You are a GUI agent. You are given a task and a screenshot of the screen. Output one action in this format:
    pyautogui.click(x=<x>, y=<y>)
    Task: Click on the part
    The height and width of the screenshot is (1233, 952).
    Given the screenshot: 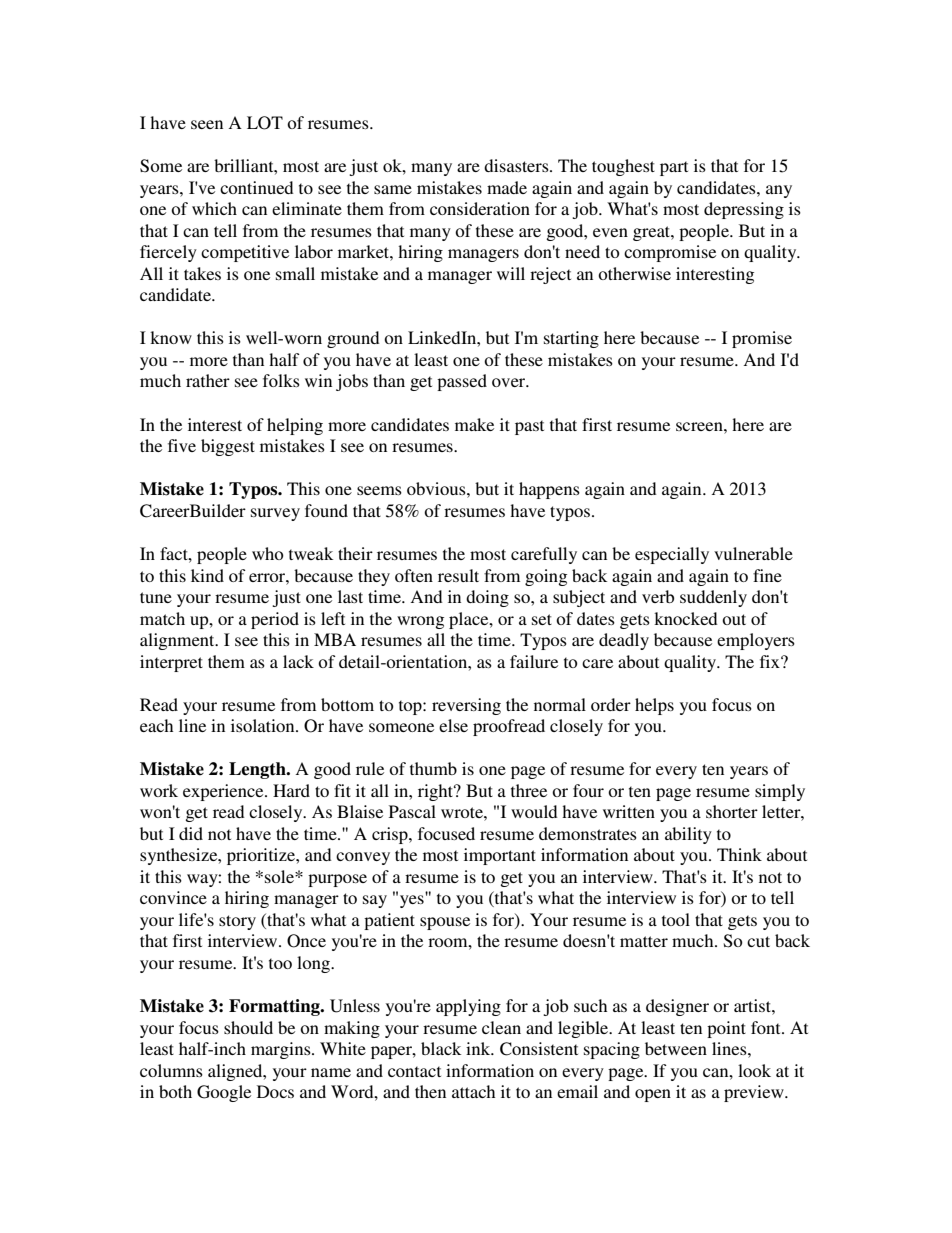 What is the action you would take?
    pyautogui.click(x=674, y=168)
